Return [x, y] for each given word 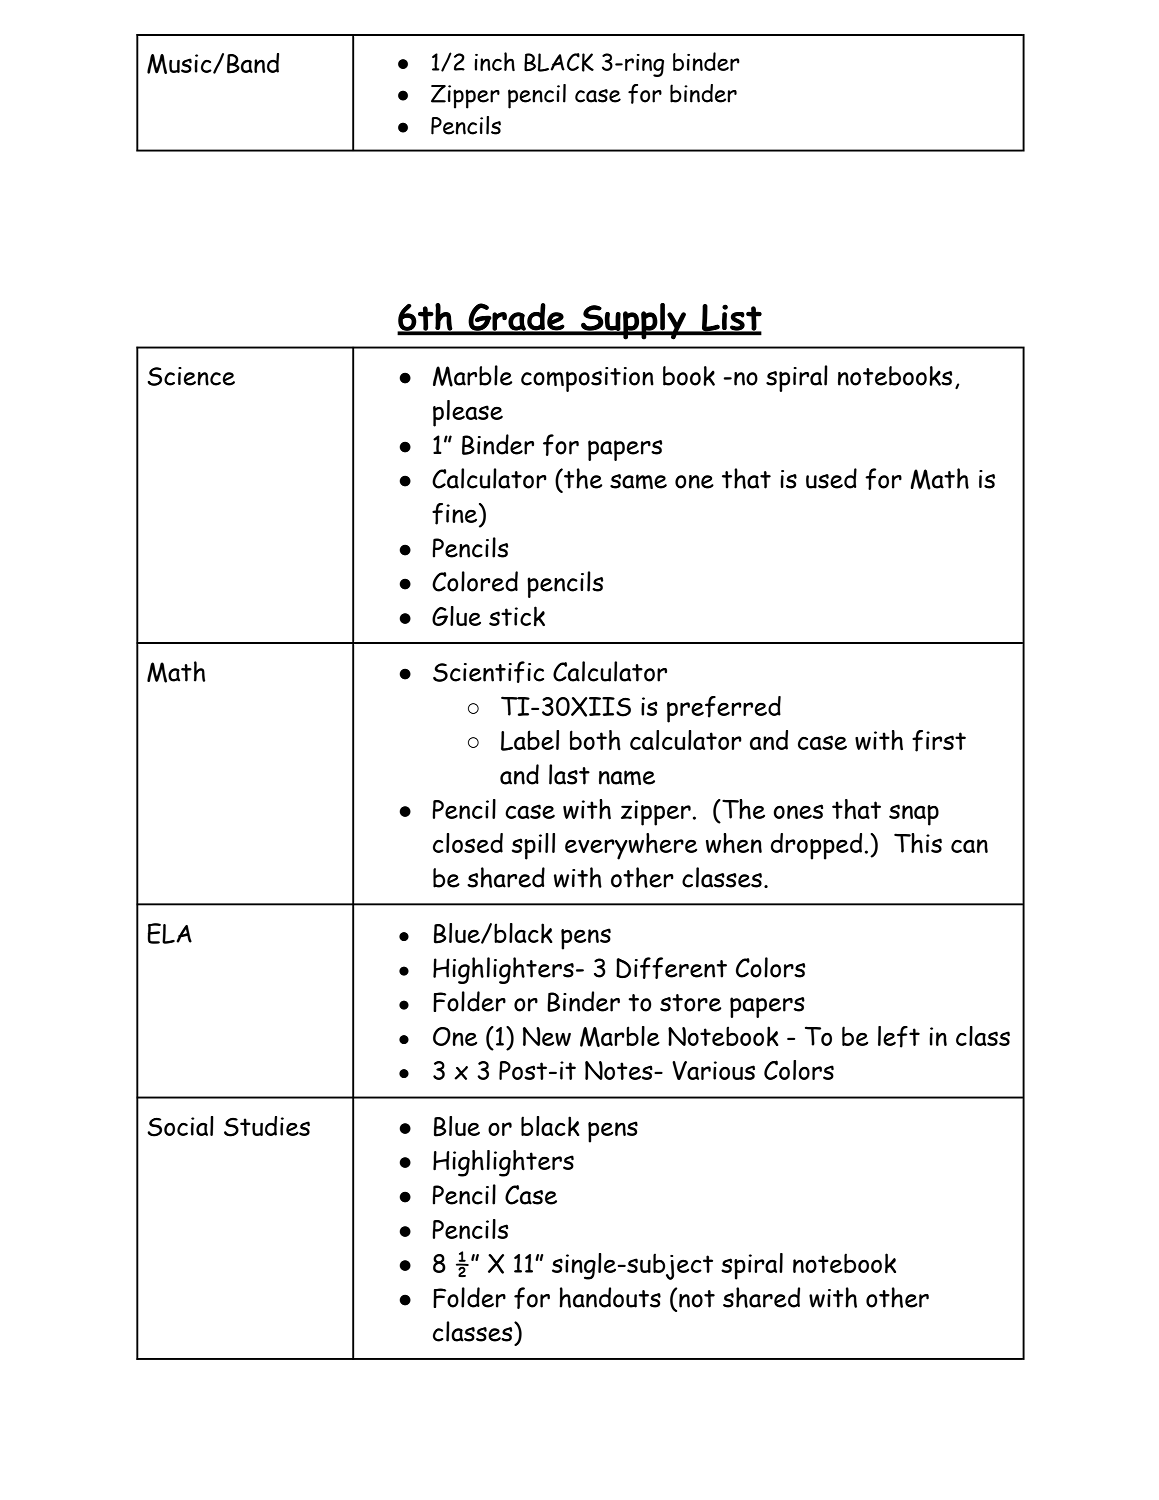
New [547, 1036]
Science [191, 376]
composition [587, 379]
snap [914, 815]
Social [180, 1126]
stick [517, 616]
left [899, 1037]
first [939, 741]
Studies [267, 1126]
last [569, 774]
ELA [170, 933]
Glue [456, 616]
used [831, 478]
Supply [633, 321]
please [468, 413]
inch [494, 61]
